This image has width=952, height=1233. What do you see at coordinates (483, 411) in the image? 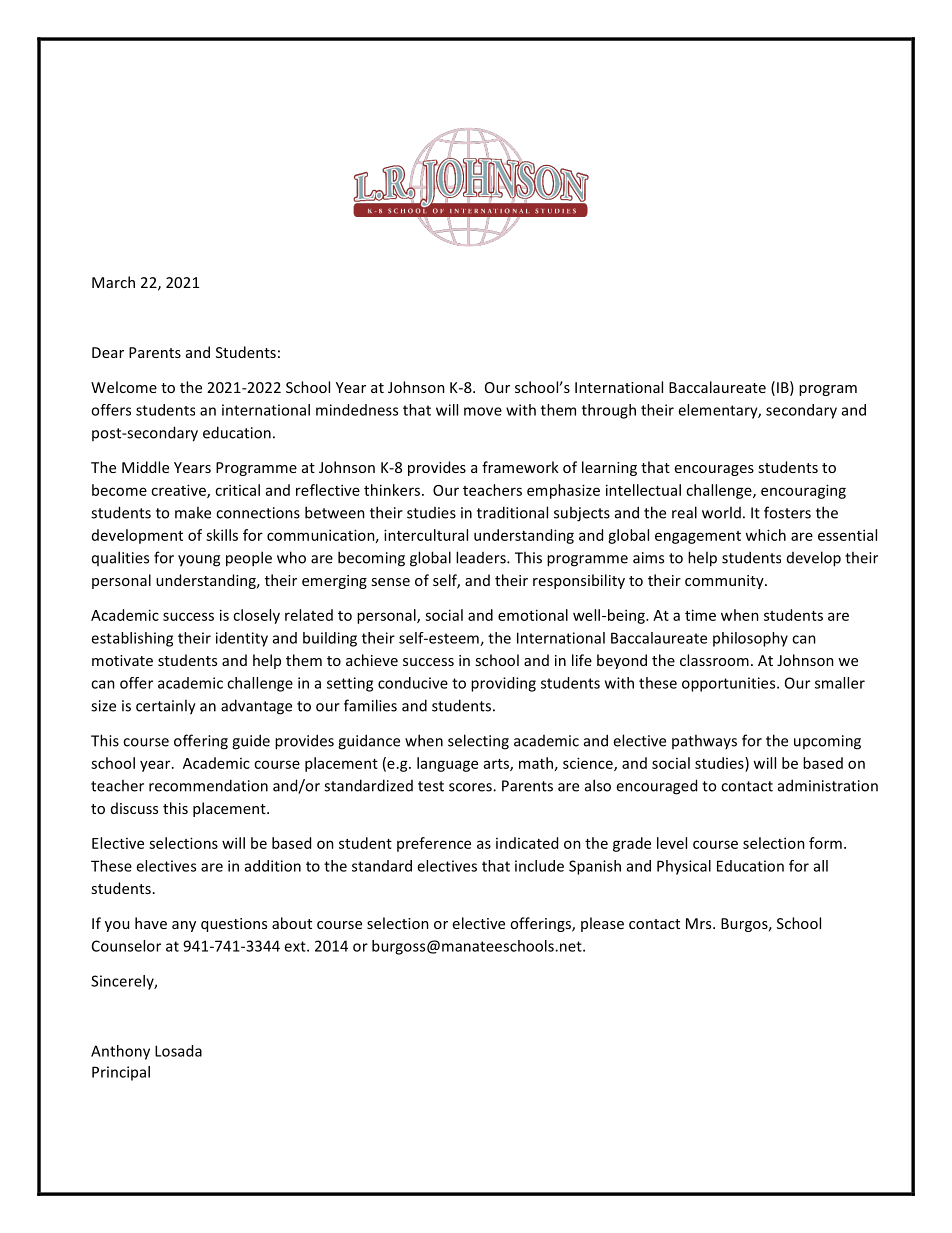
I see `move` at bounding box center [483, 411].
